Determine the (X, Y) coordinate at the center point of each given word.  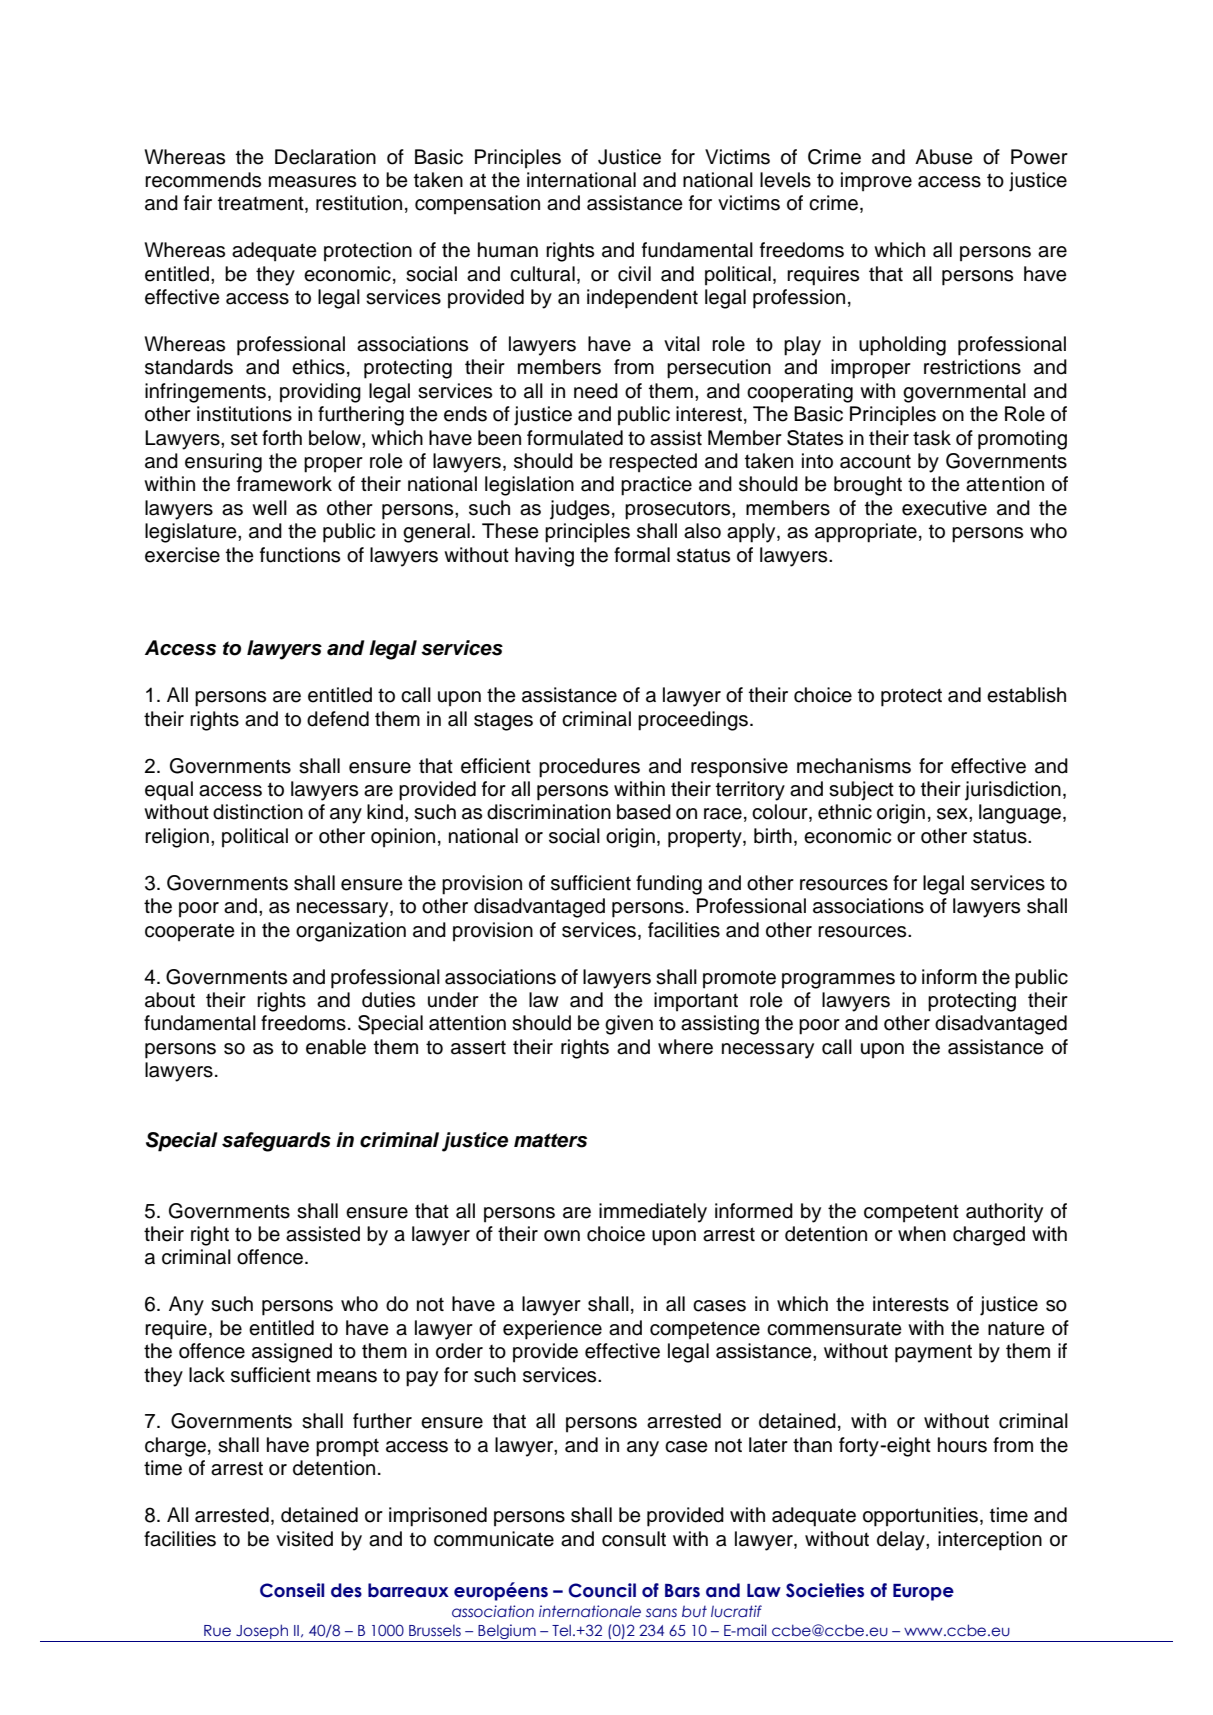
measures (312, 182)
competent (911, 1213)
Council (602, 1590)
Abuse (944, 157)
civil (634, 274)
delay (902, 1541)
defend (338, 719)
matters (550, 1140)
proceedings (693, 721)
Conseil (292, 1590)
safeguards (276, 1142)
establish (1026, 695)
